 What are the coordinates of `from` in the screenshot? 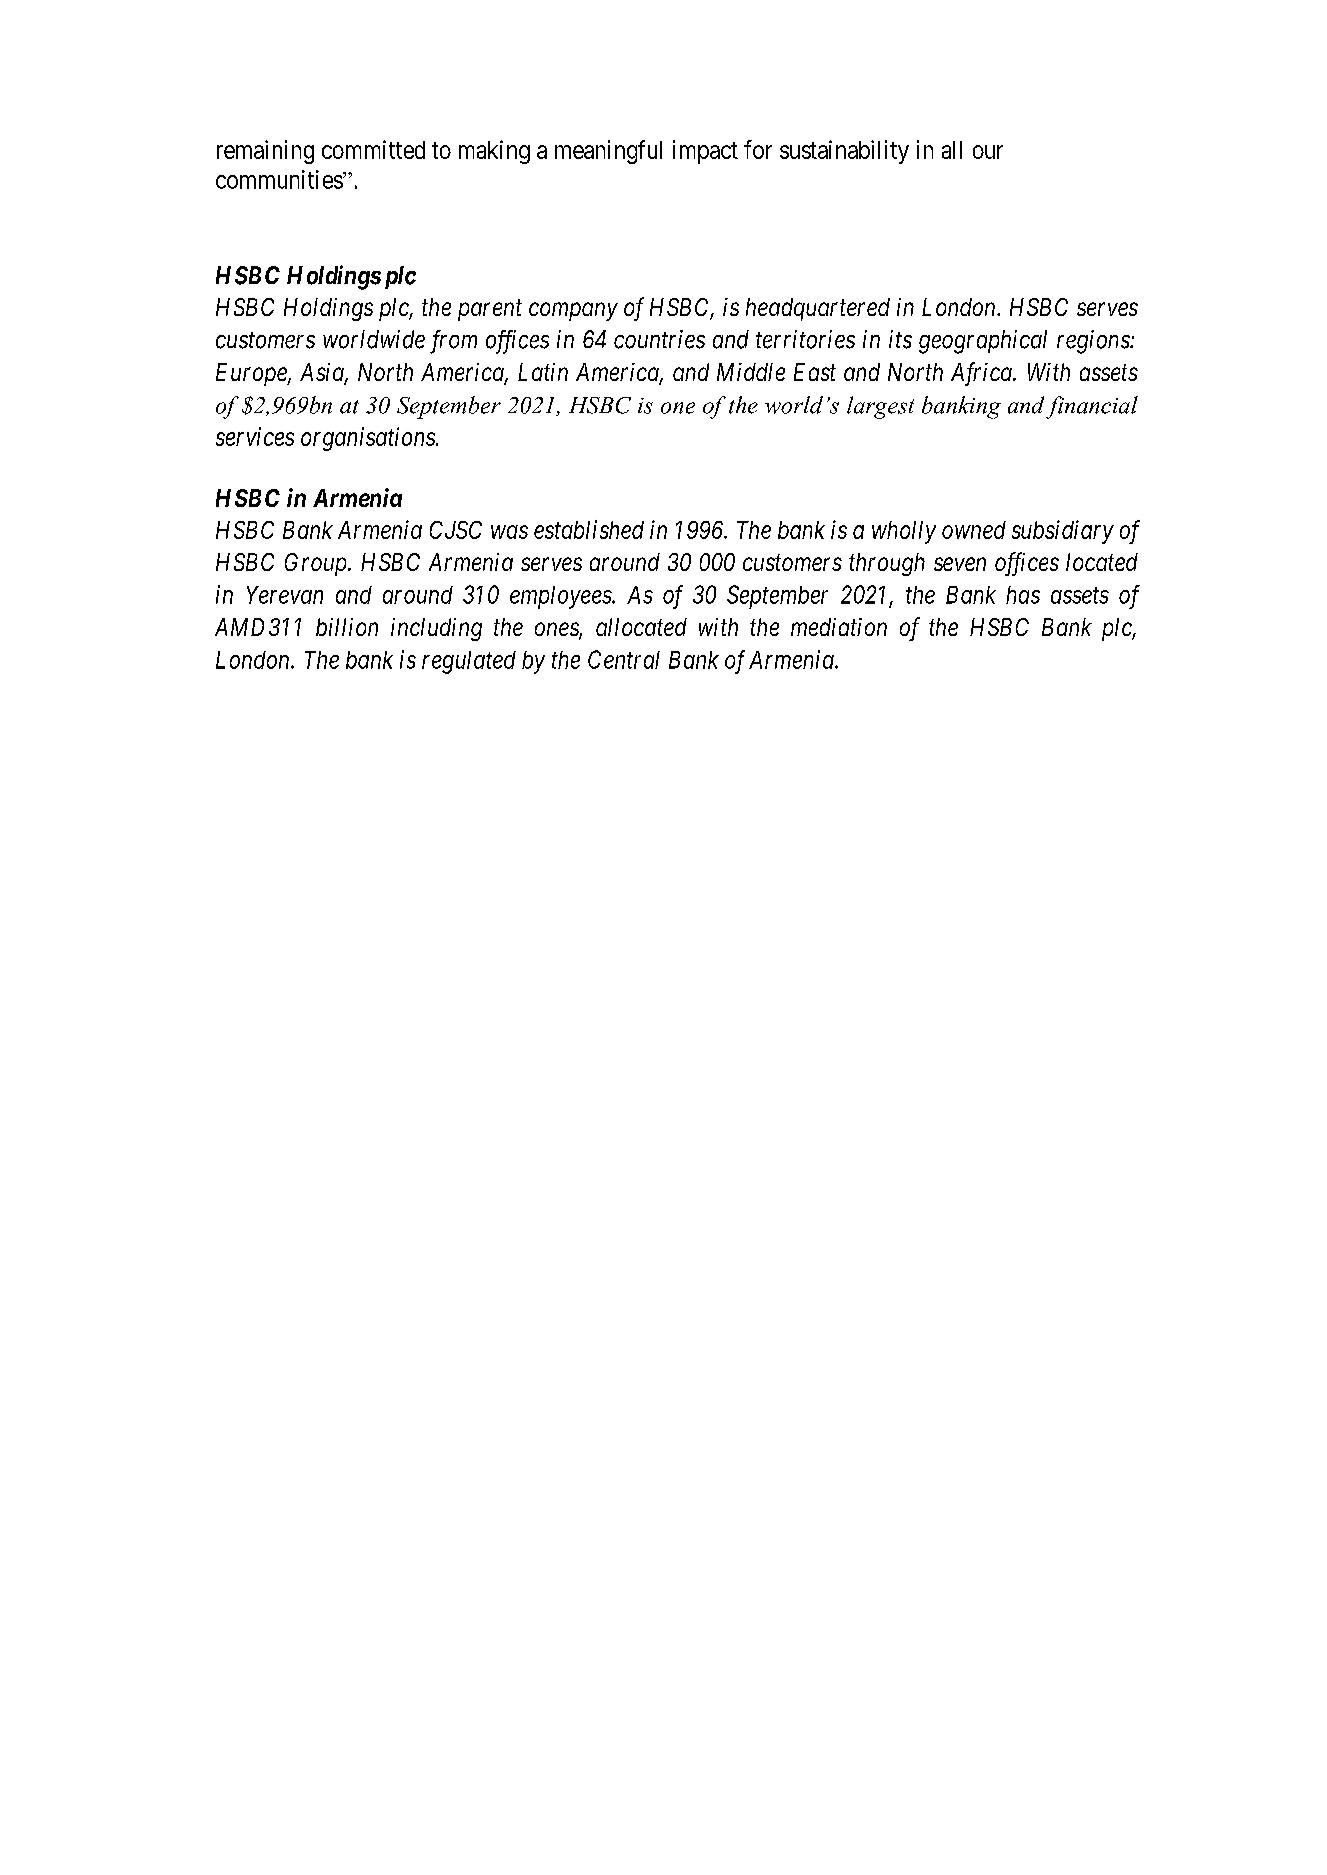 It's located at (453, 342).
